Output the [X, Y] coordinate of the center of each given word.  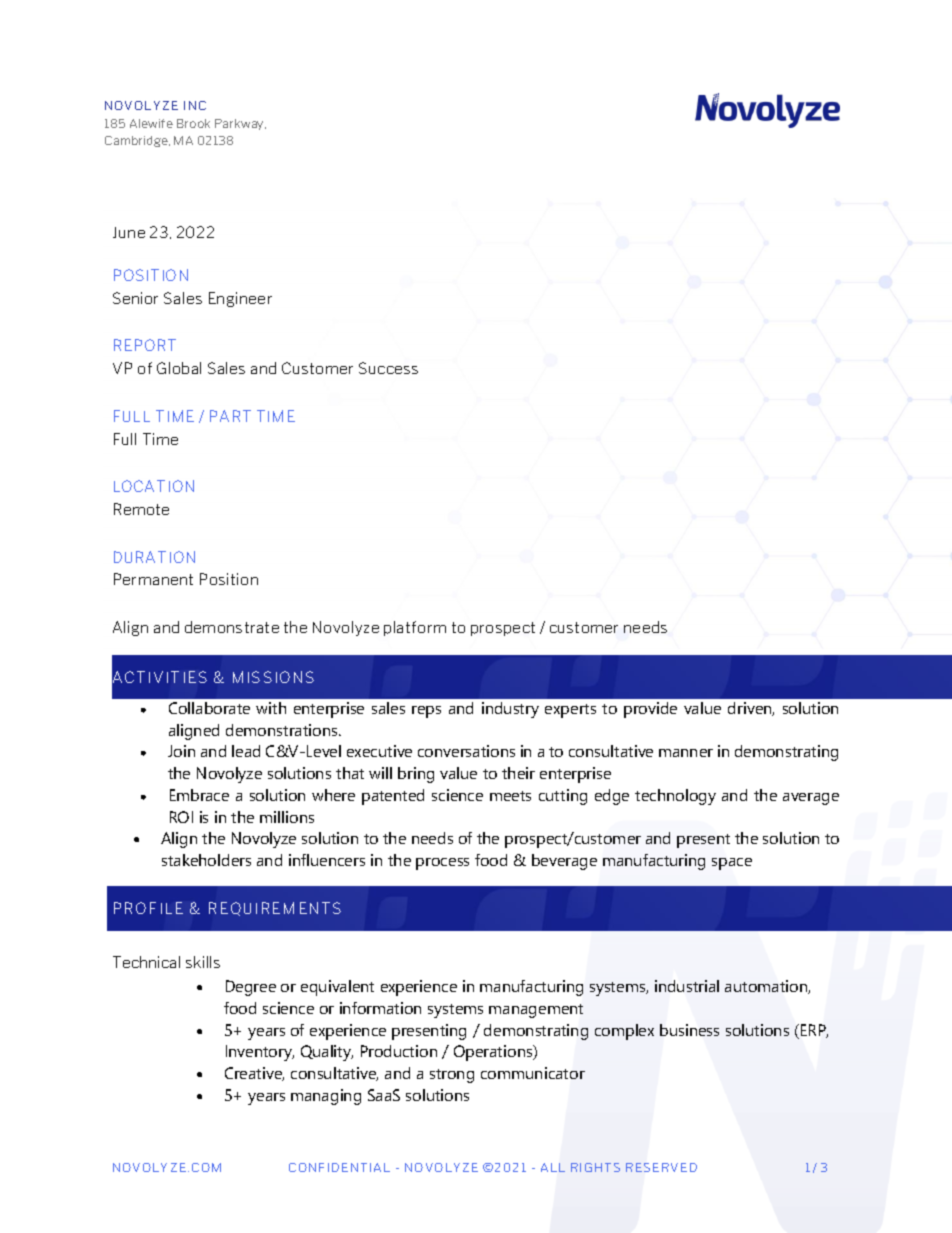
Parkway [240, 124]
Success [388, 368]
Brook [193, 123]
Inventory [260, 1053]
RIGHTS [595, 1167]
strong [452, 1076]
